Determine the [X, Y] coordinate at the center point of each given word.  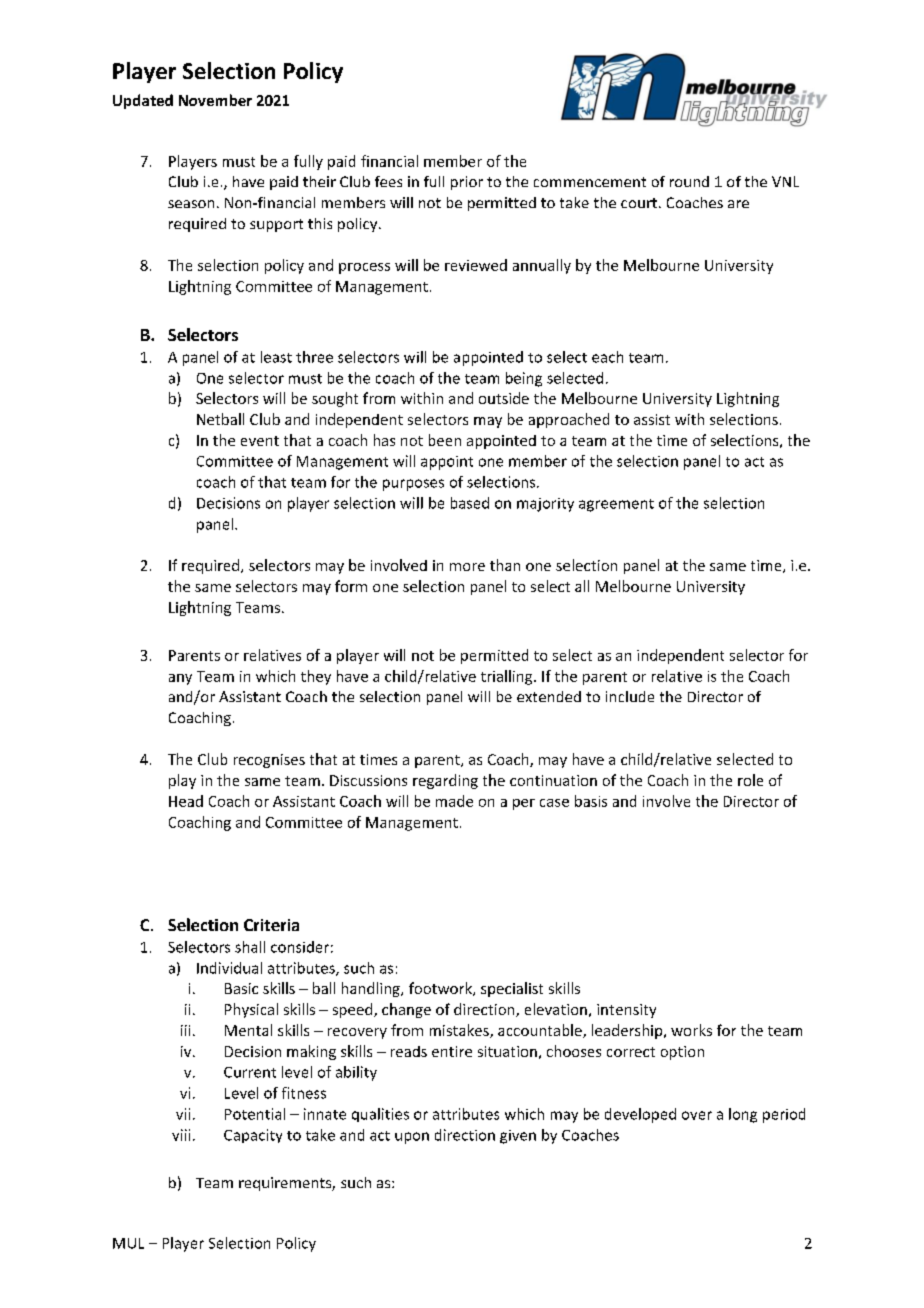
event [260, 441]
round [689, 181]
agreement [616, 505]
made [454, 801]
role [750, 780]
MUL [128, 1243]
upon [412, 1138]
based [470, 503]
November [215, 100]
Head [186, 801]
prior [467, 183]
